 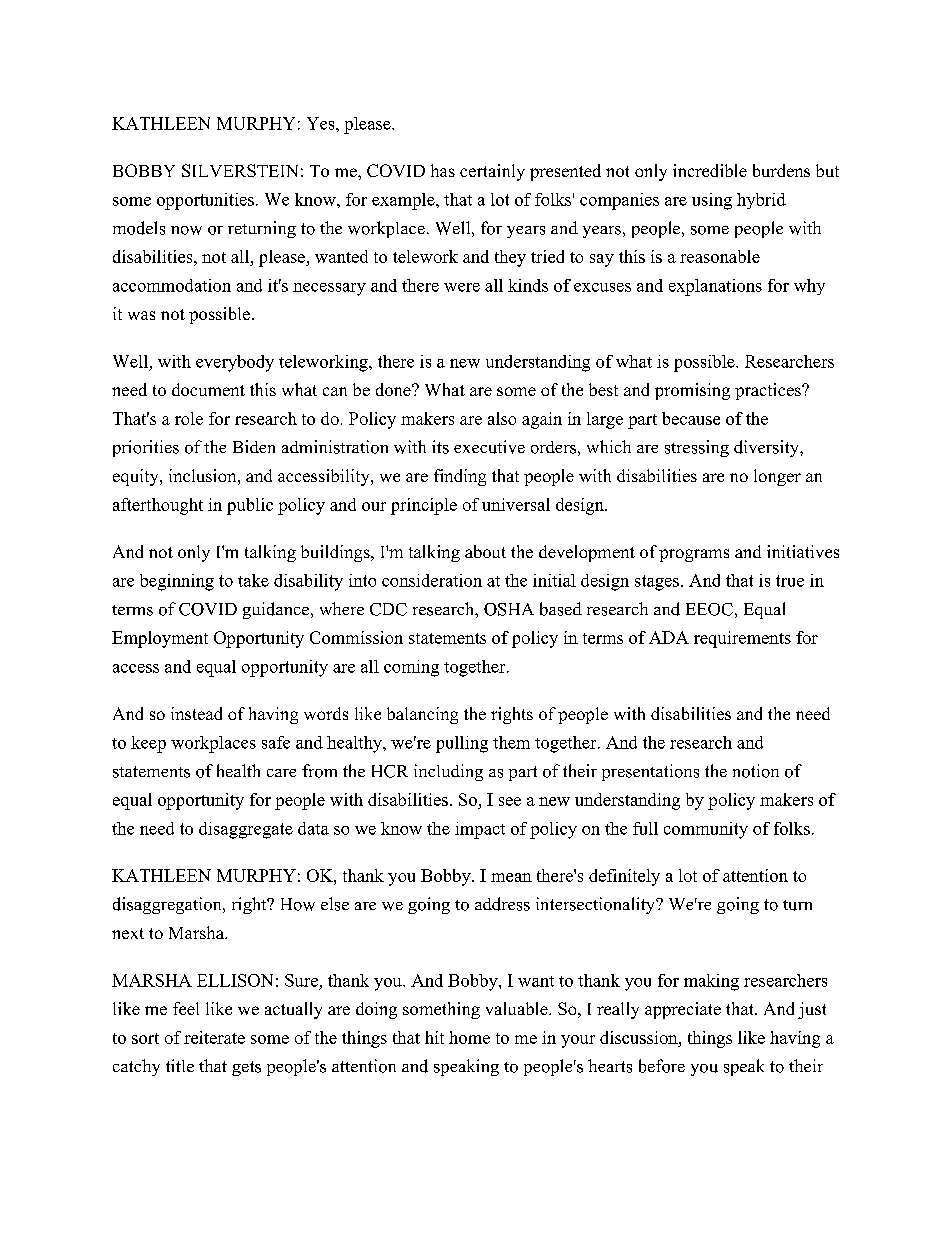 I want to click on home, so click(x=469, y=1037).
